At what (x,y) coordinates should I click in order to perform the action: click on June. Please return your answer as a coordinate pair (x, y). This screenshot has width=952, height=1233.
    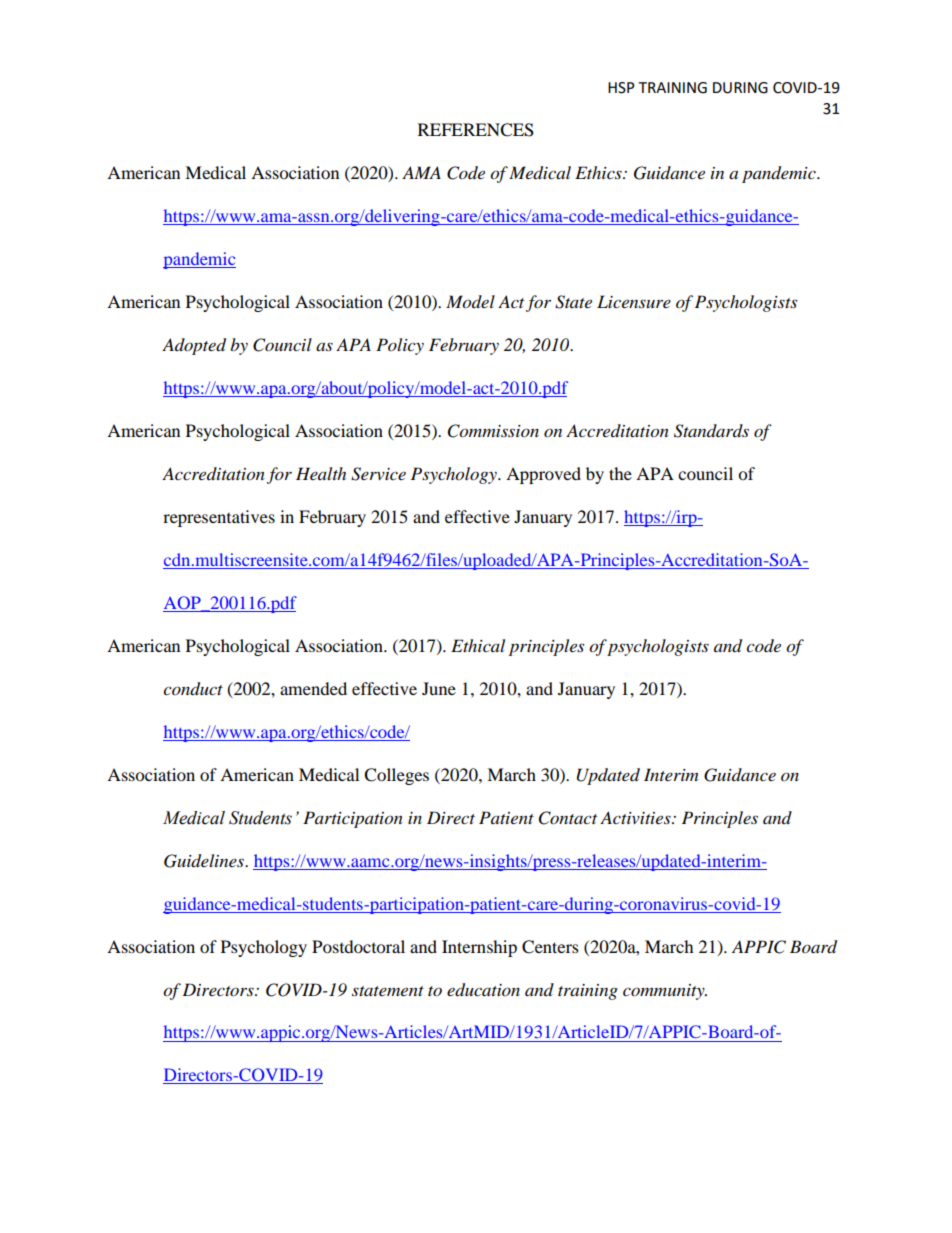
    Looking at the image, I should click on (439, 688).
